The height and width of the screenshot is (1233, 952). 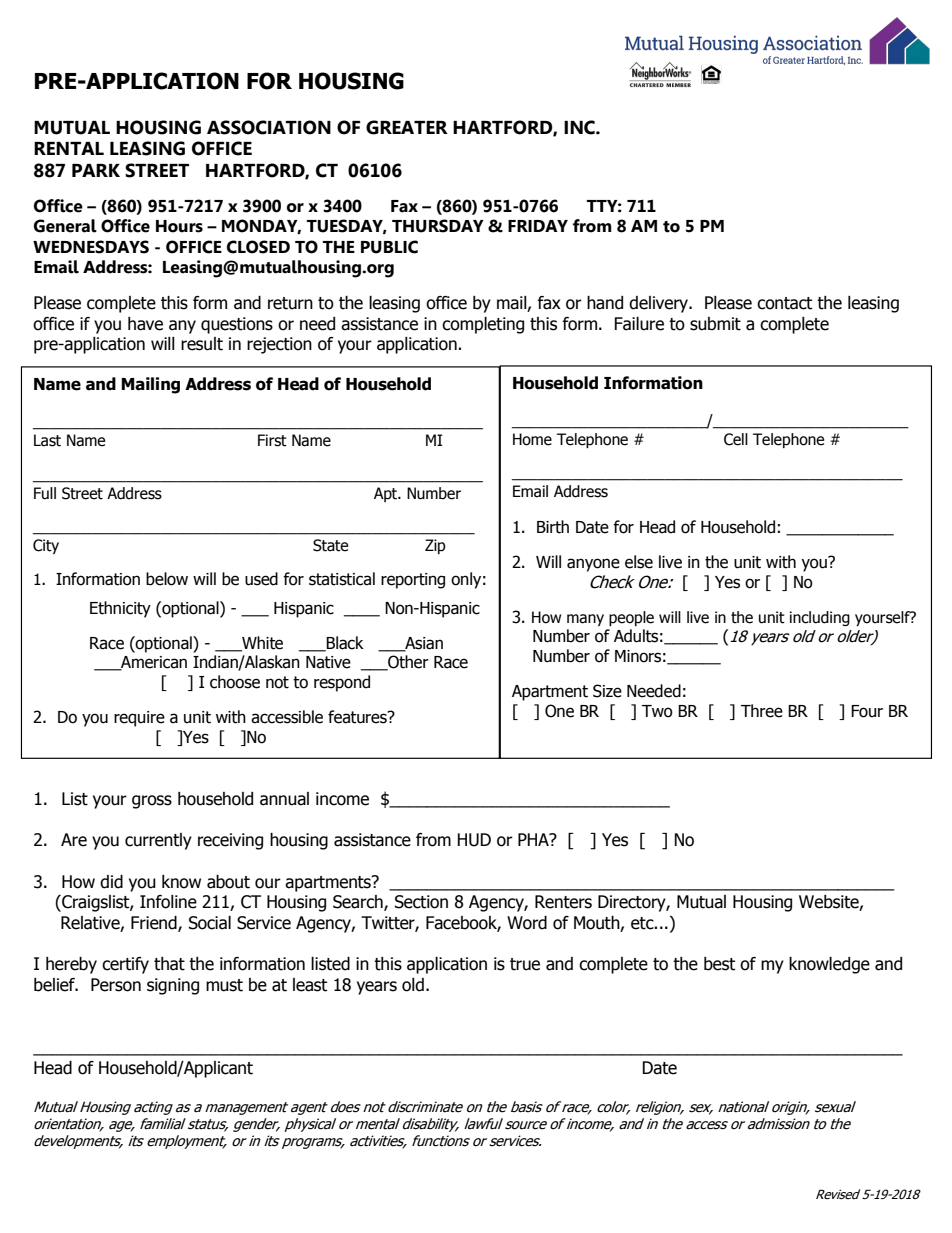 I want to click on Home, so click(x=532, y=439).
